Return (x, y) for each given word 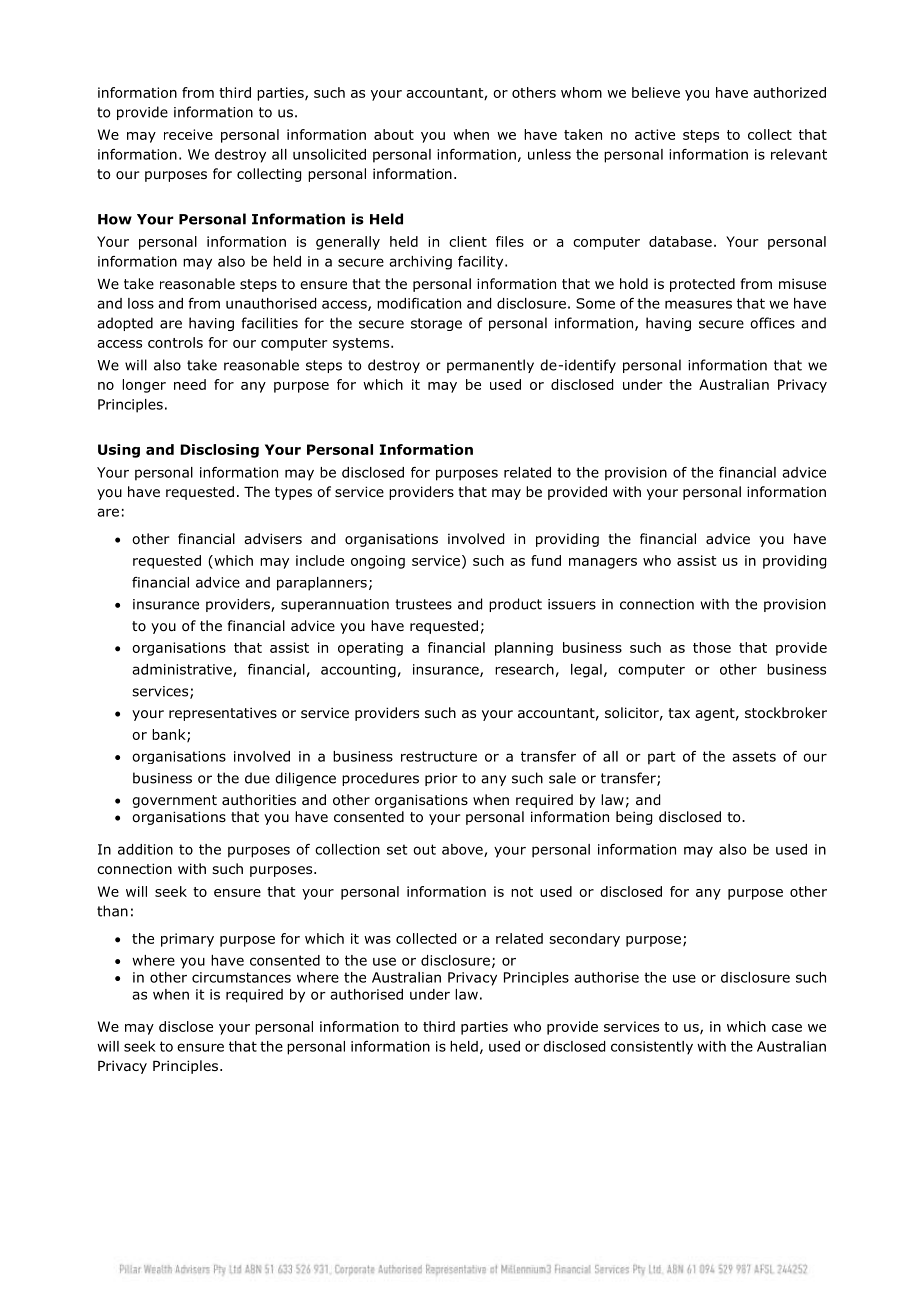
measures (698, 304)
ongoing (378, 562)
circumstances (241, 977)
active (655, 134)
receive (188, 134)
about (394, 134)
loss (141, 303)
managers (603, 563)
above (463, 850)
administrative (183, 670)
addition (145, 849)
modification (419, 303)
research (524, 669)
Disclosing (219, 451)
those (712, 647)
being (634, 818)
